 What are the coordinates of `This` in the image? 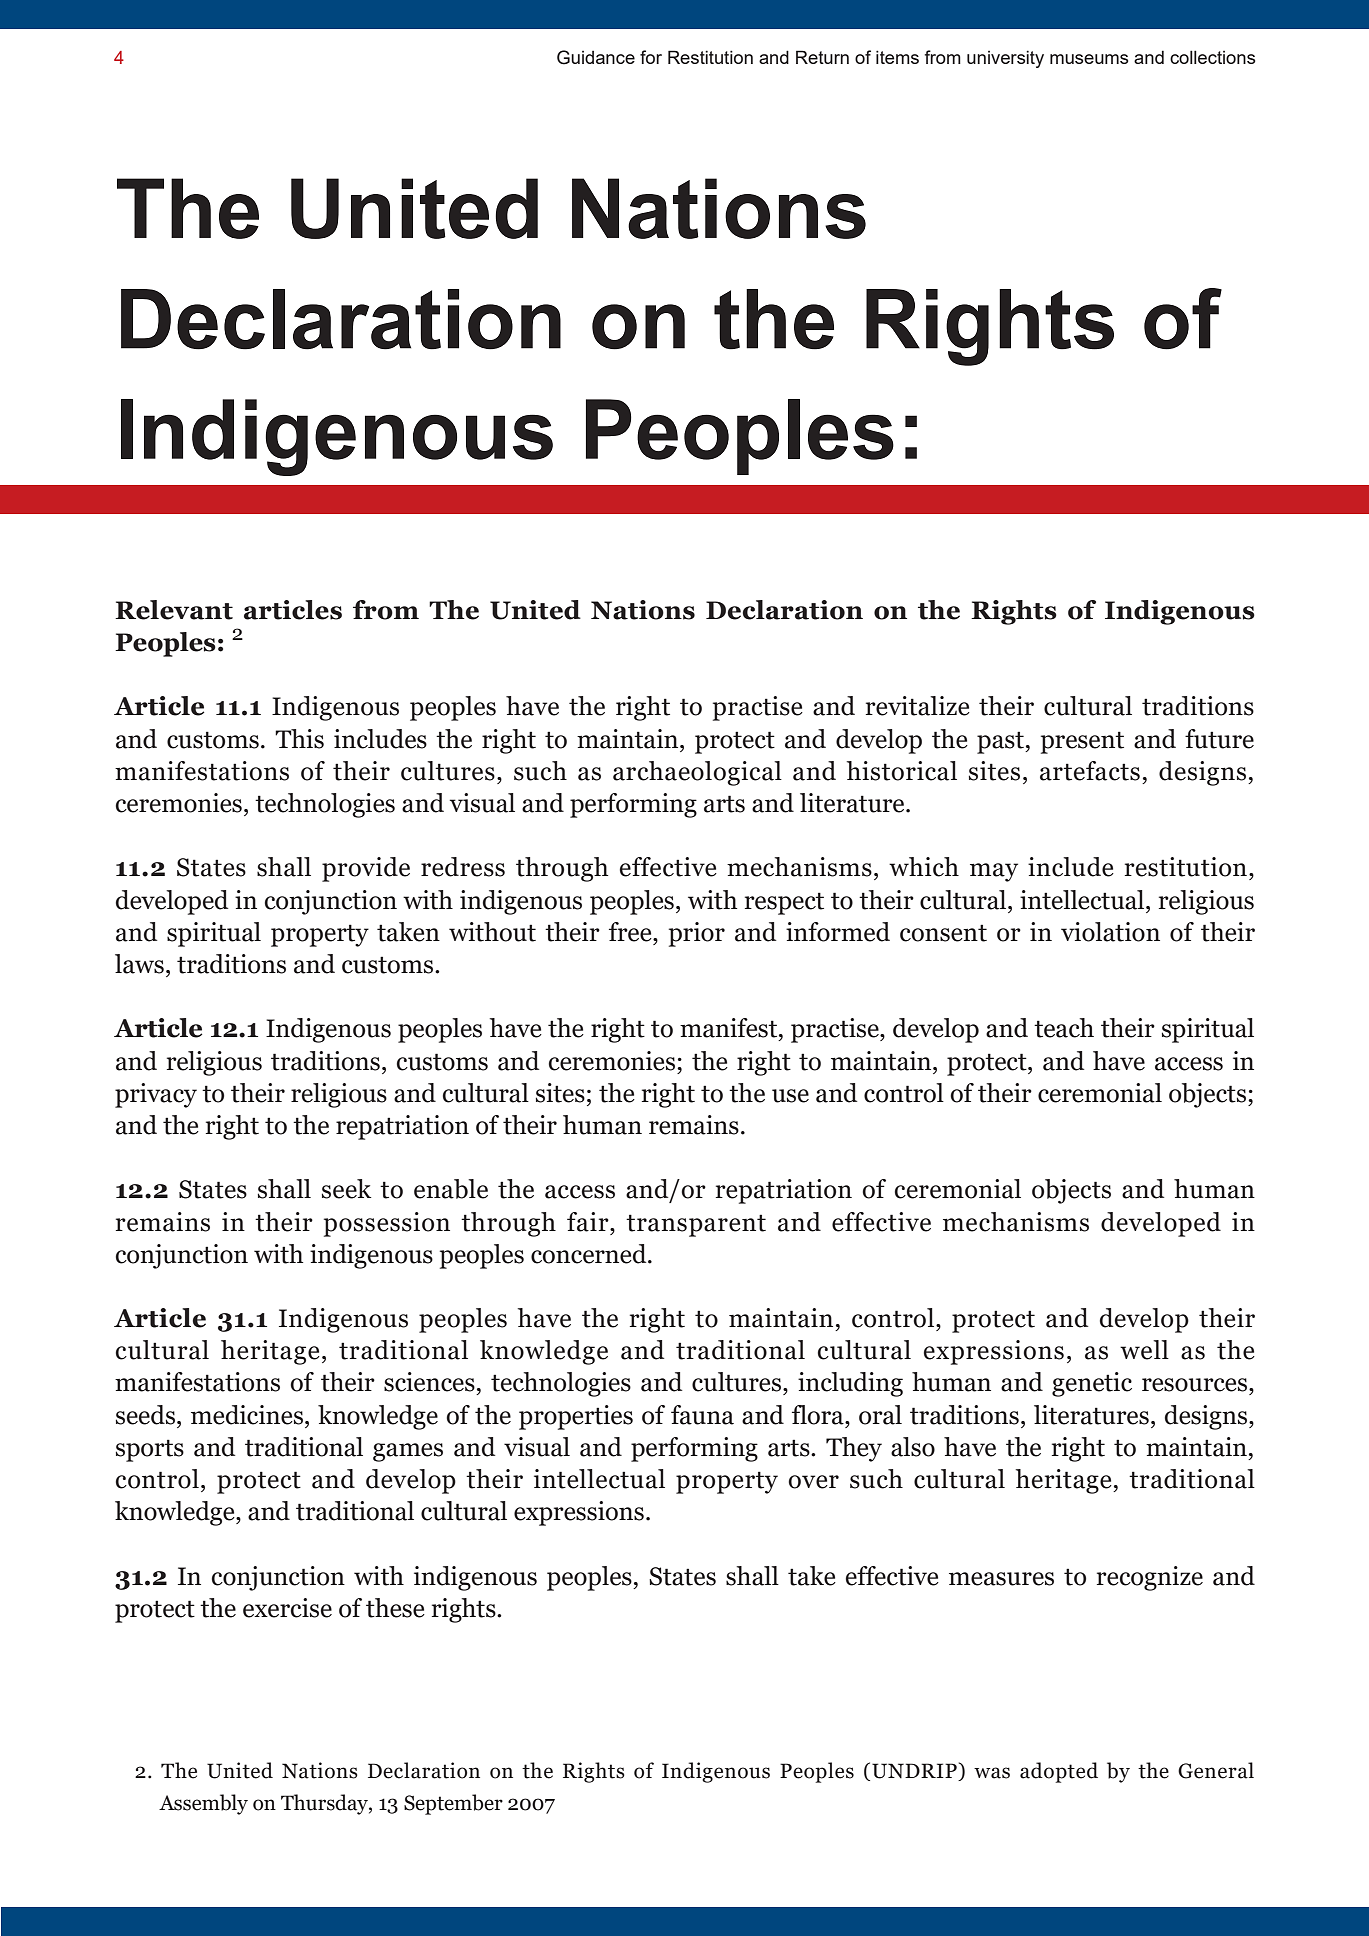 It's located at (299, 739).
